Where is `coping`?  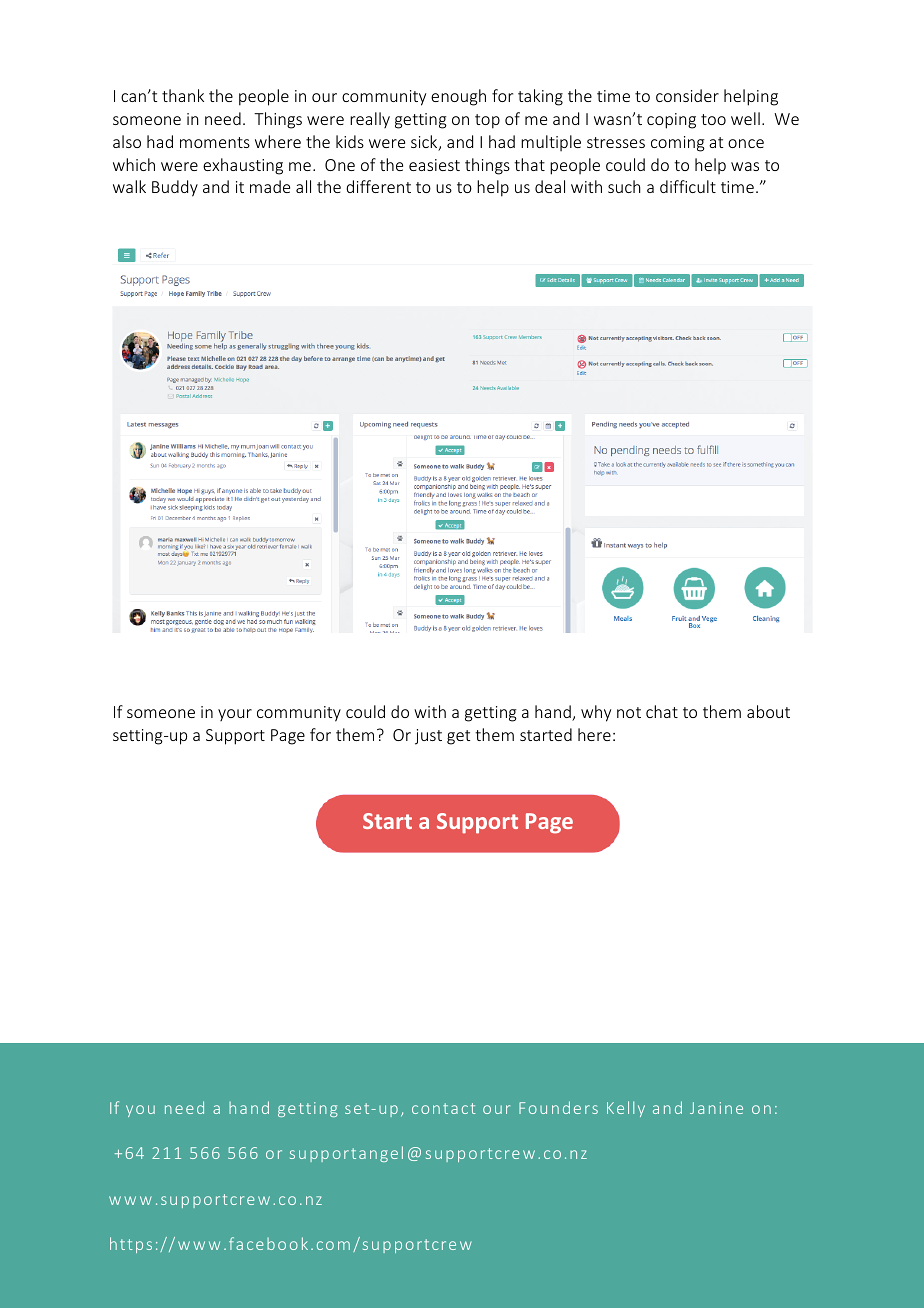 coping is located at coordinates (671, 121).
